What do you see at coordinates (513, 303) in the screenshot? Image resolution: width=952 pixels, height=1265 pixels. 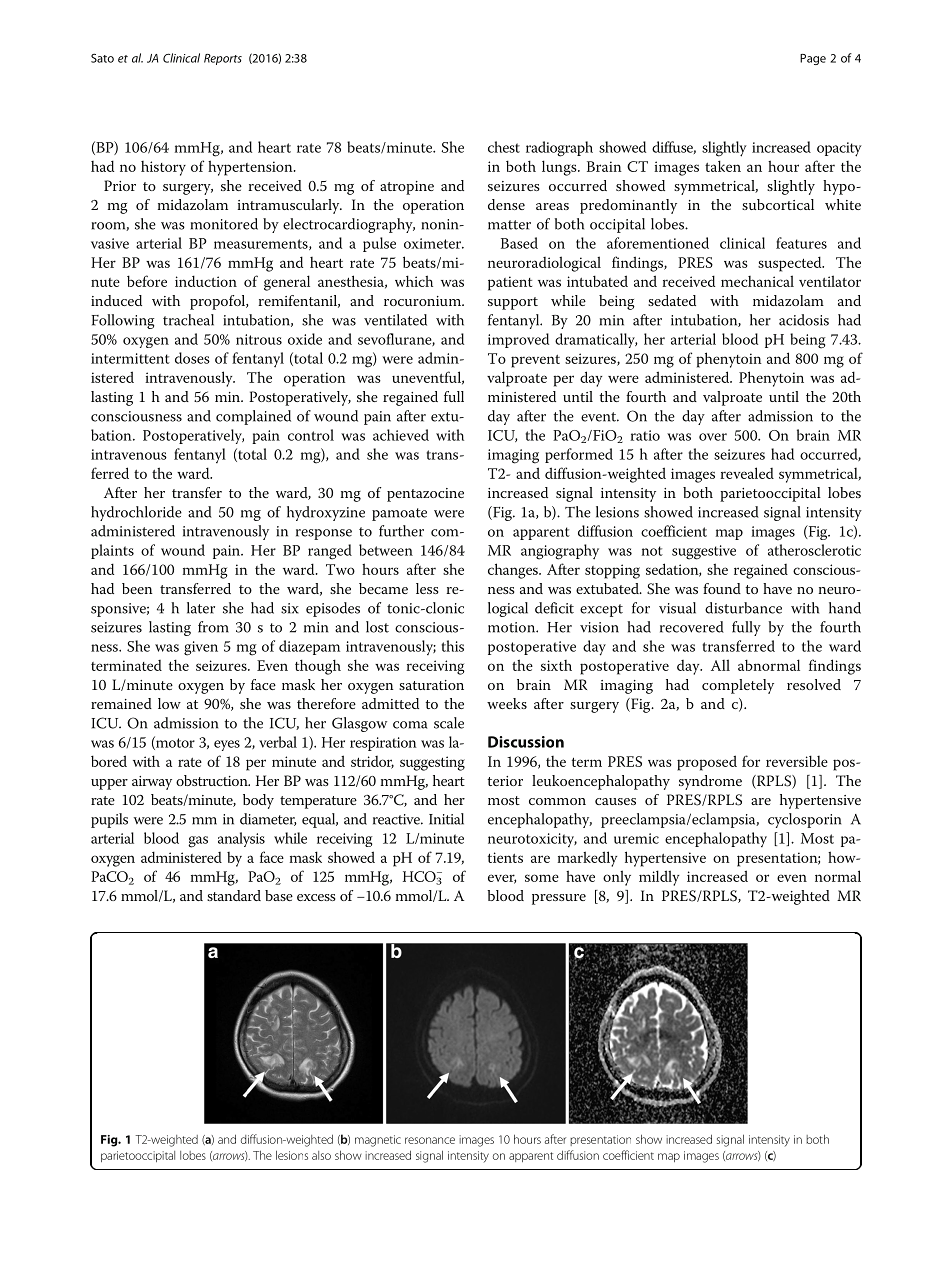 I see `support` at bounding box center [513, 303].
